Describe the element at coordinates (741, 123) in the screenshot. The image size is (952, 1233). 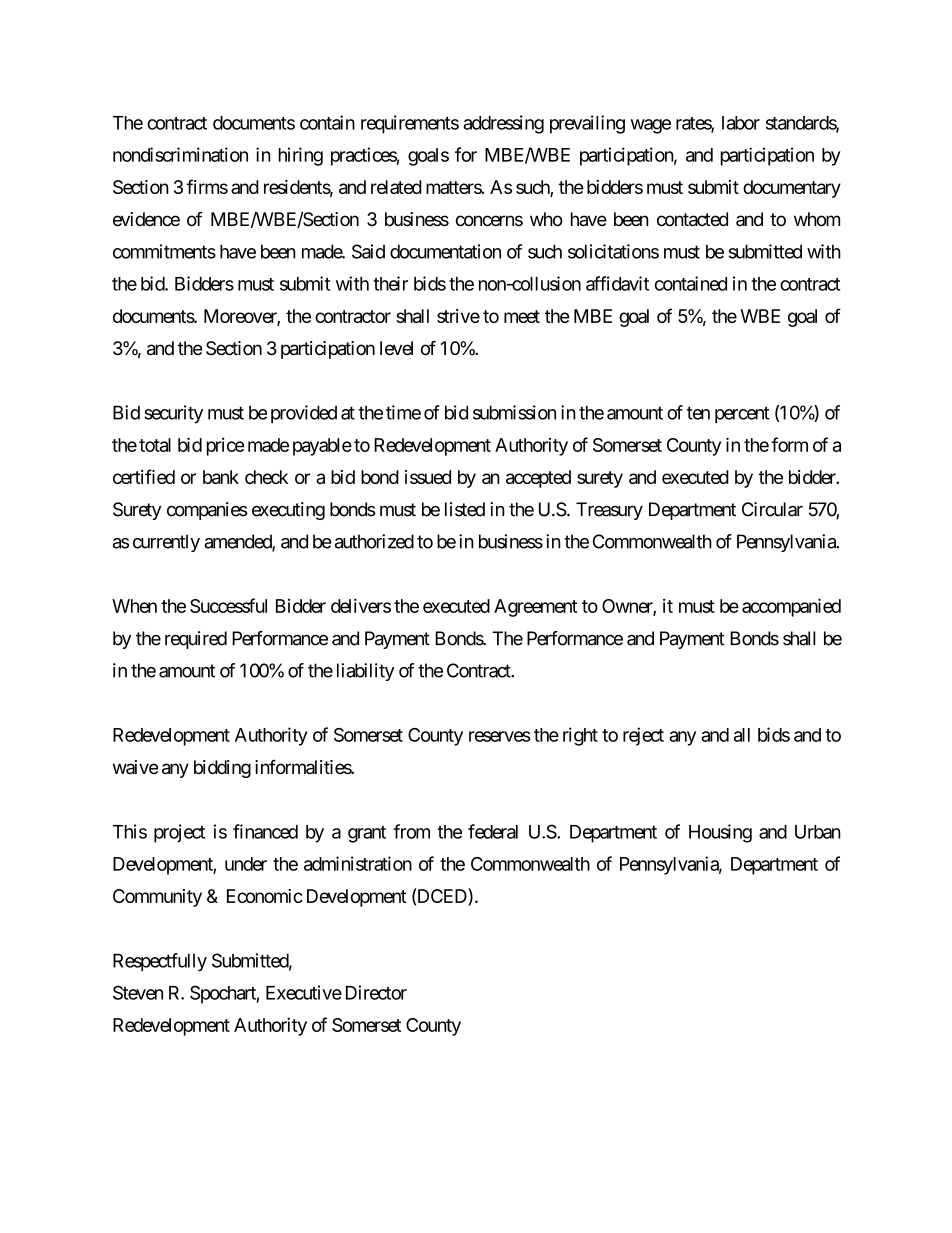
I see `labor` at that location.
